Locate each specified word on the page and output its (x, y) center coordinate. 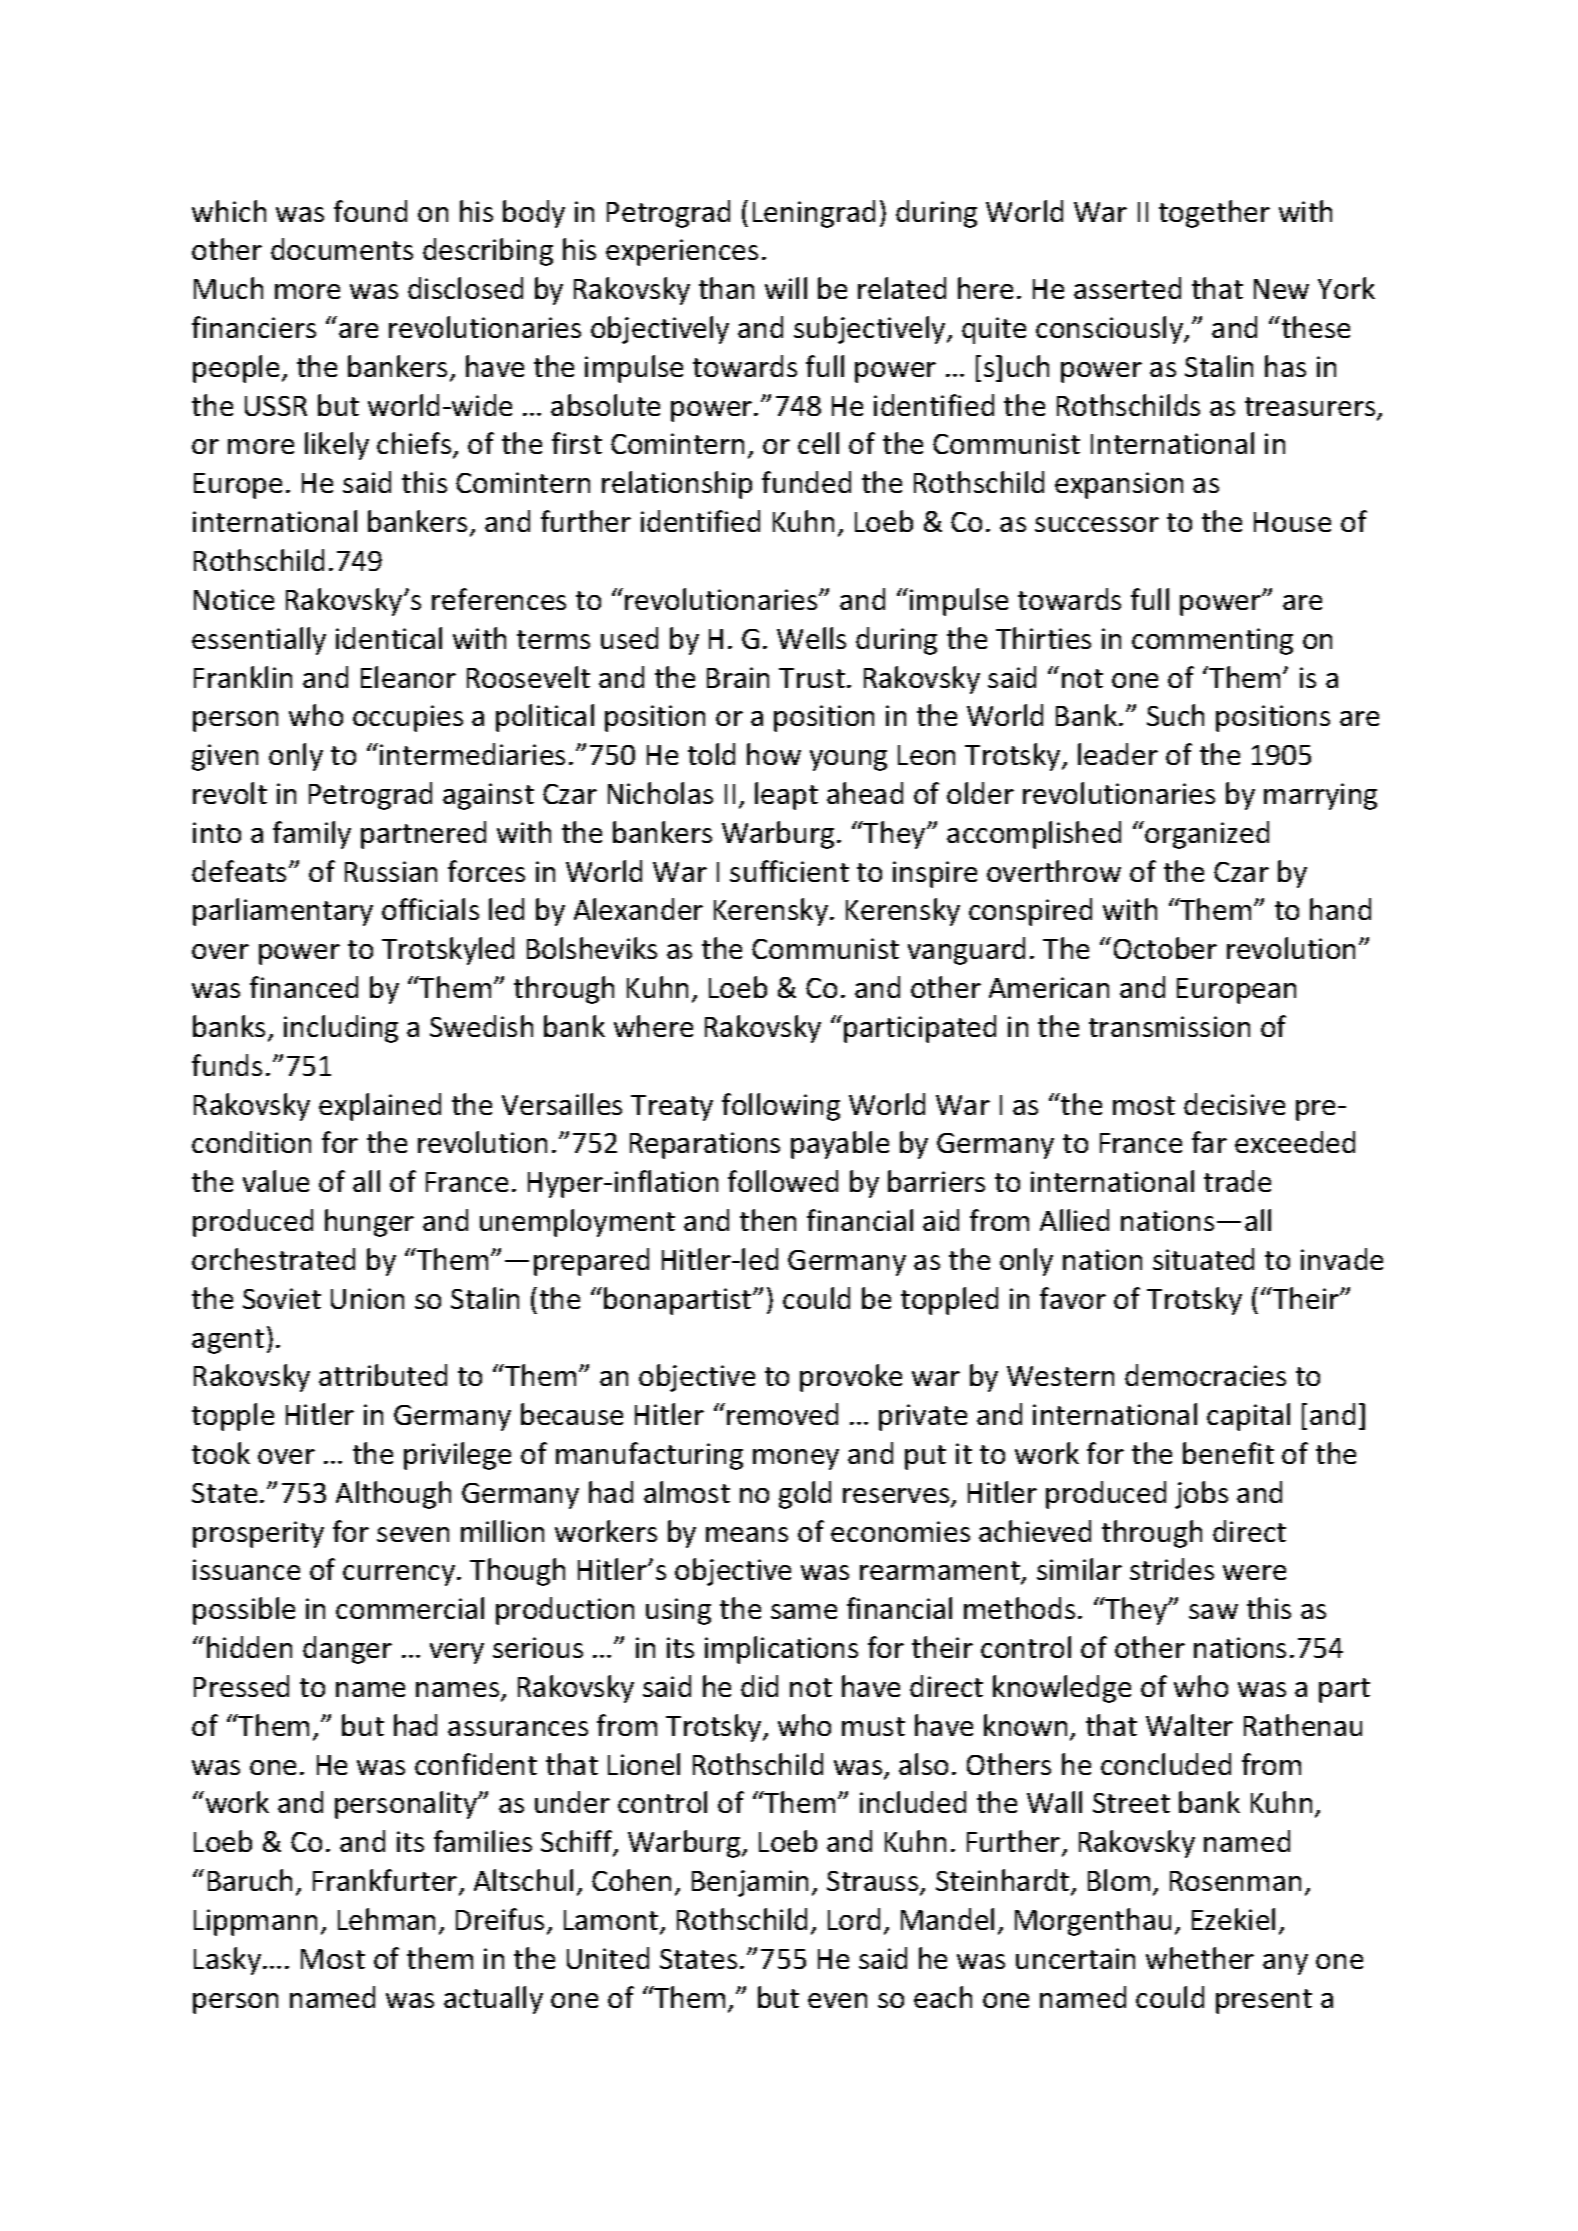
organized (1207, 835)
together (1214, 214)
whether (1200, 1958)
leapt (786, 796)
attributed (383, 1375)
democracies (1205, 1375)
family (312, 835)
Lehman (386, 1919)
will (786, 288)
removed (782, 1414)
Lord (854, 1919)
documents (342, 249)
